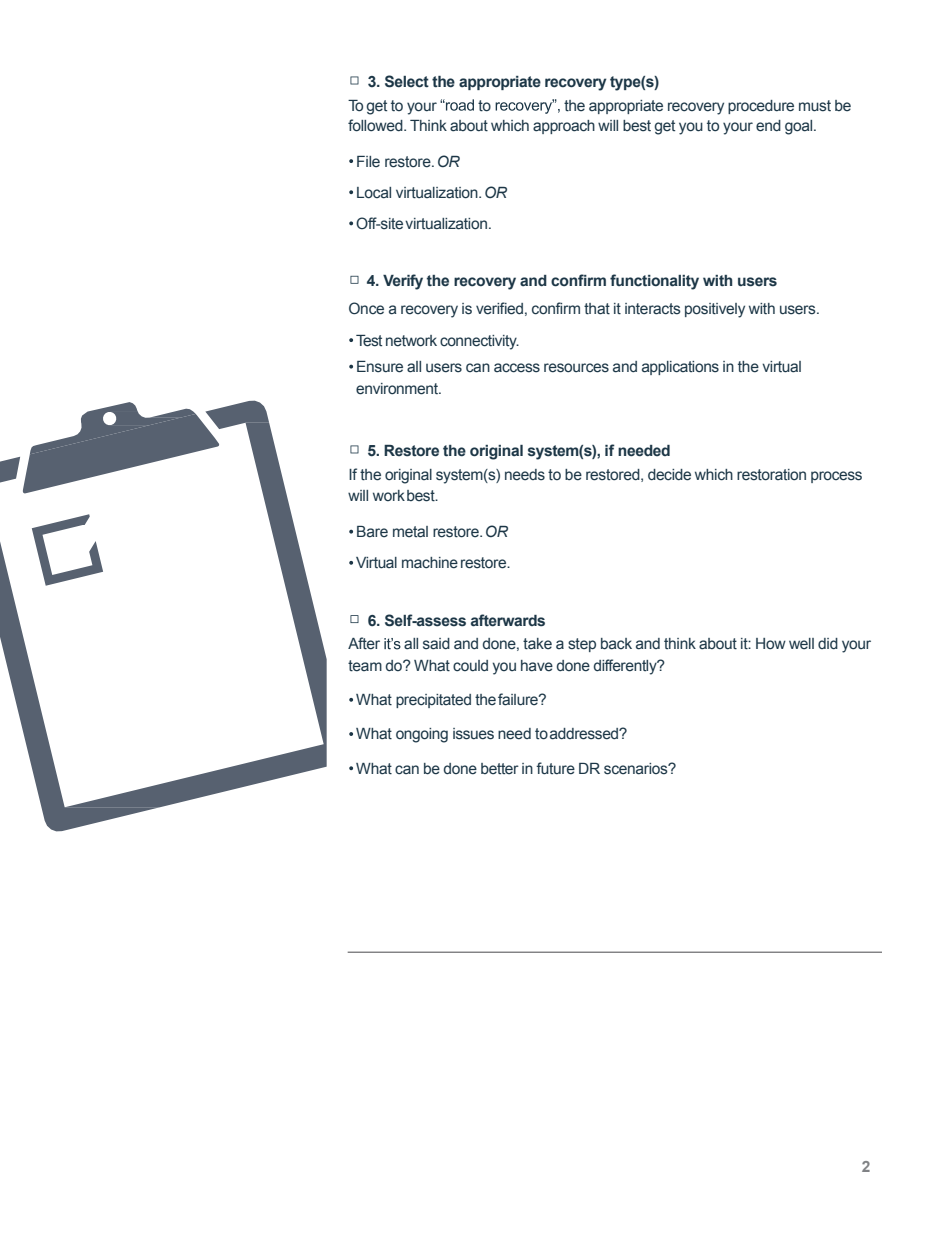  What do you see at coordinates (771, 475) in the screenshot?
I see `restoration` at bounding box center [771, 475].
